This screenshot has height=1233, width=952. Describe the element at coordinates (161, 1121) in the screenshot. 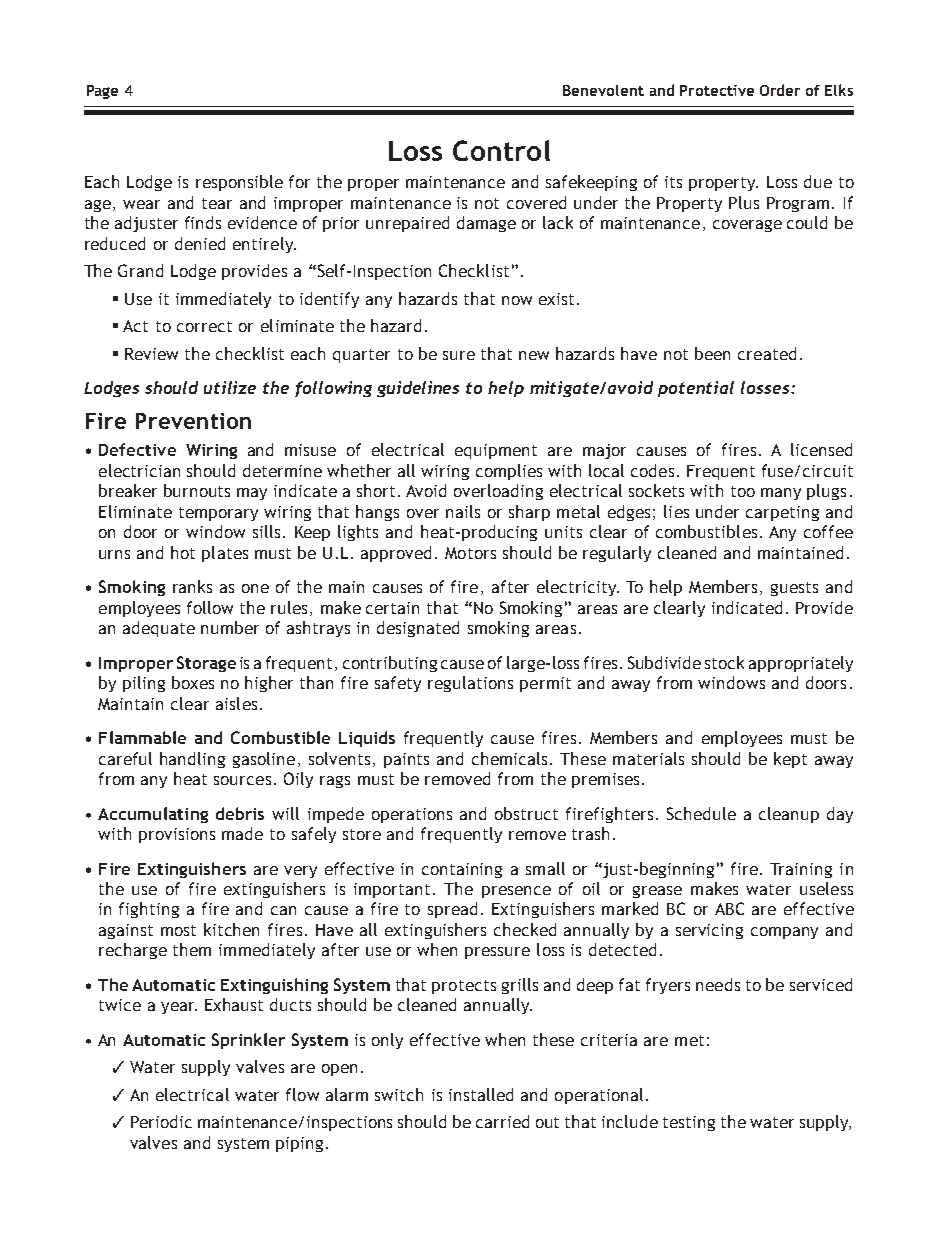

I see `Periodic` at that location.
